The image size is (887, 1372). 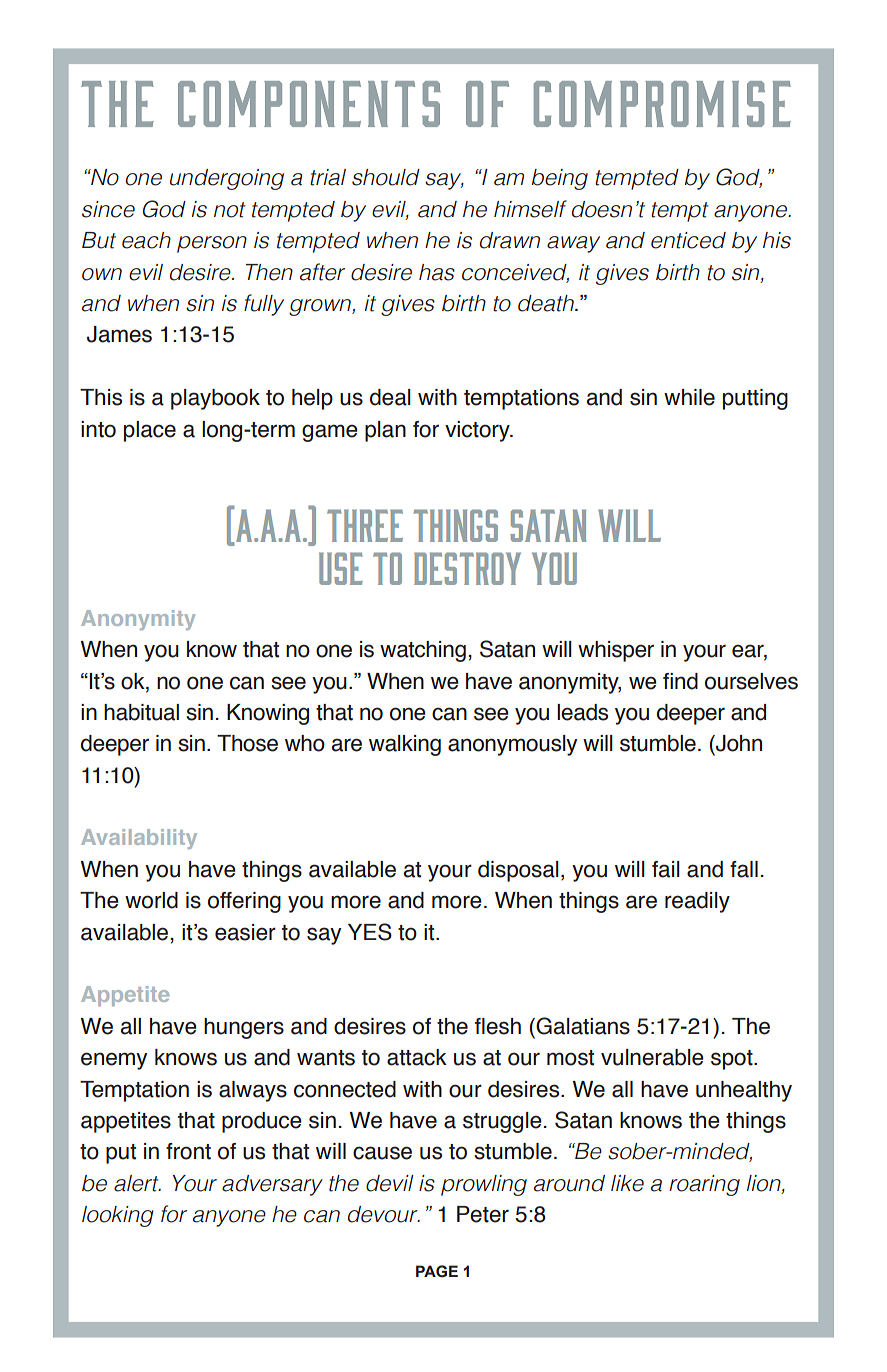 I want to click on habitual, so click(x=141, y=712).
